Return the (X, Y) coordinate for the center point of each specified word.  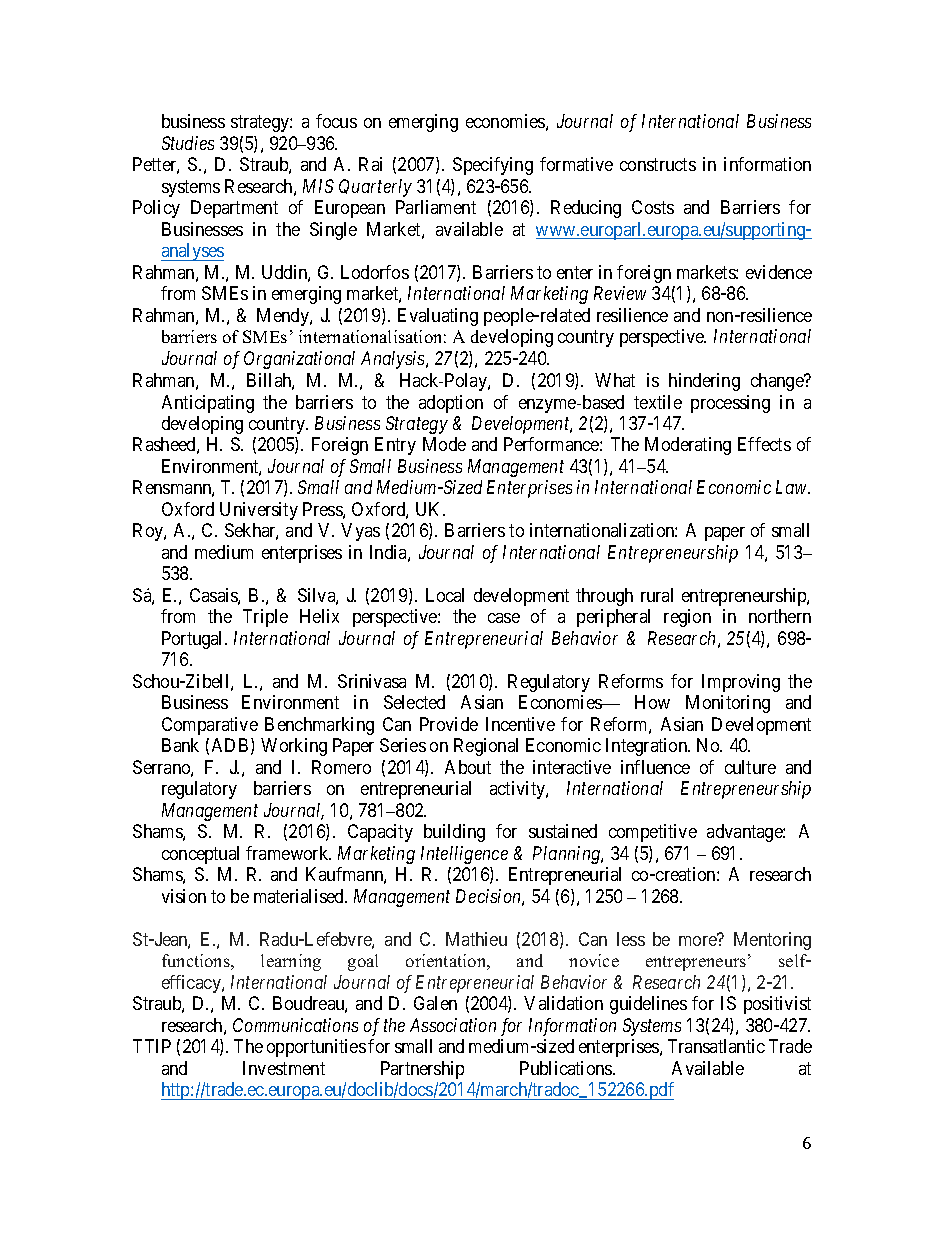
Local (445, 595)
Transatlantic (716, 1046)
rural (657, 595)
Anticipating (208, 404)
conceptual (200, 855)
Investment (284, 1068)
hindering (704, 382)
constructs (658, 165)
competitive (653, 833)
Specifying (493, 166)
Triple (265, 618)
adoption (451, 404)
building (454, 833)
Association (453, 1025)
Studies (188, 143)
